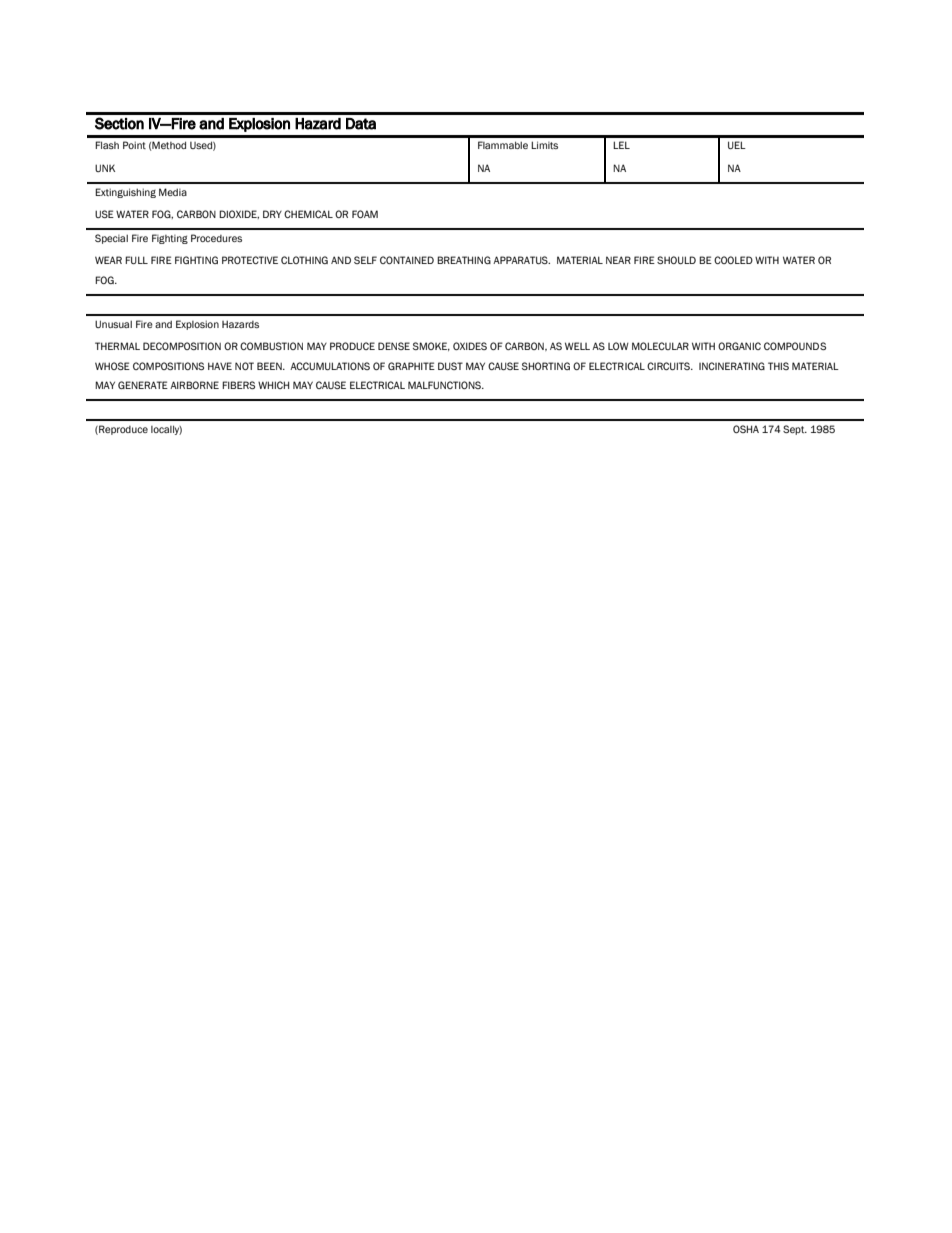 This screenshot has width=952, height=1233. What do you see at coordinates (470, 346) in the screenshot?
I see `OXIDES` at bounding box center [470, 346].
